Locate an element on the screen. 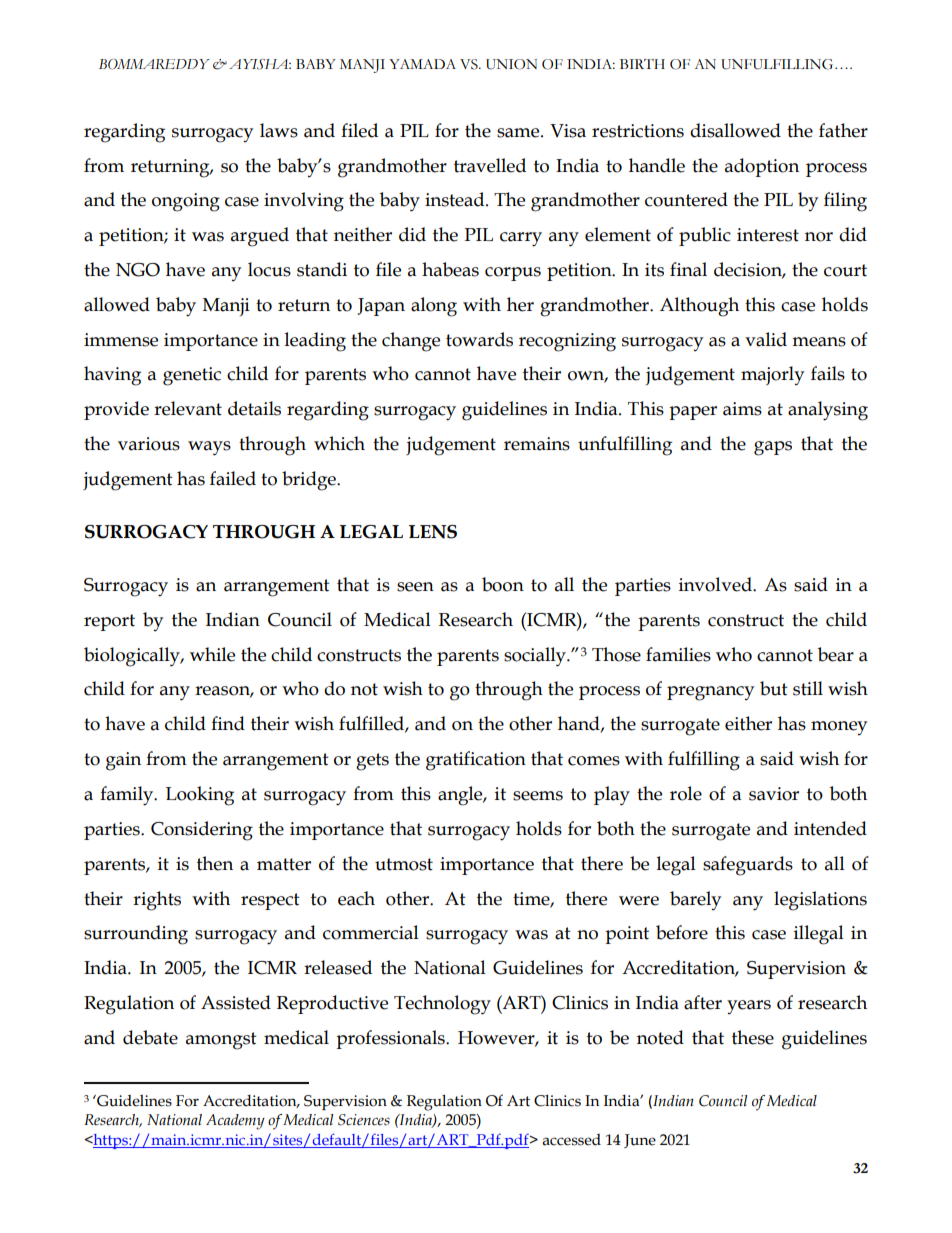 This screenshot has width=952, height=1233. gaps is located at coordinates (773, 448).
